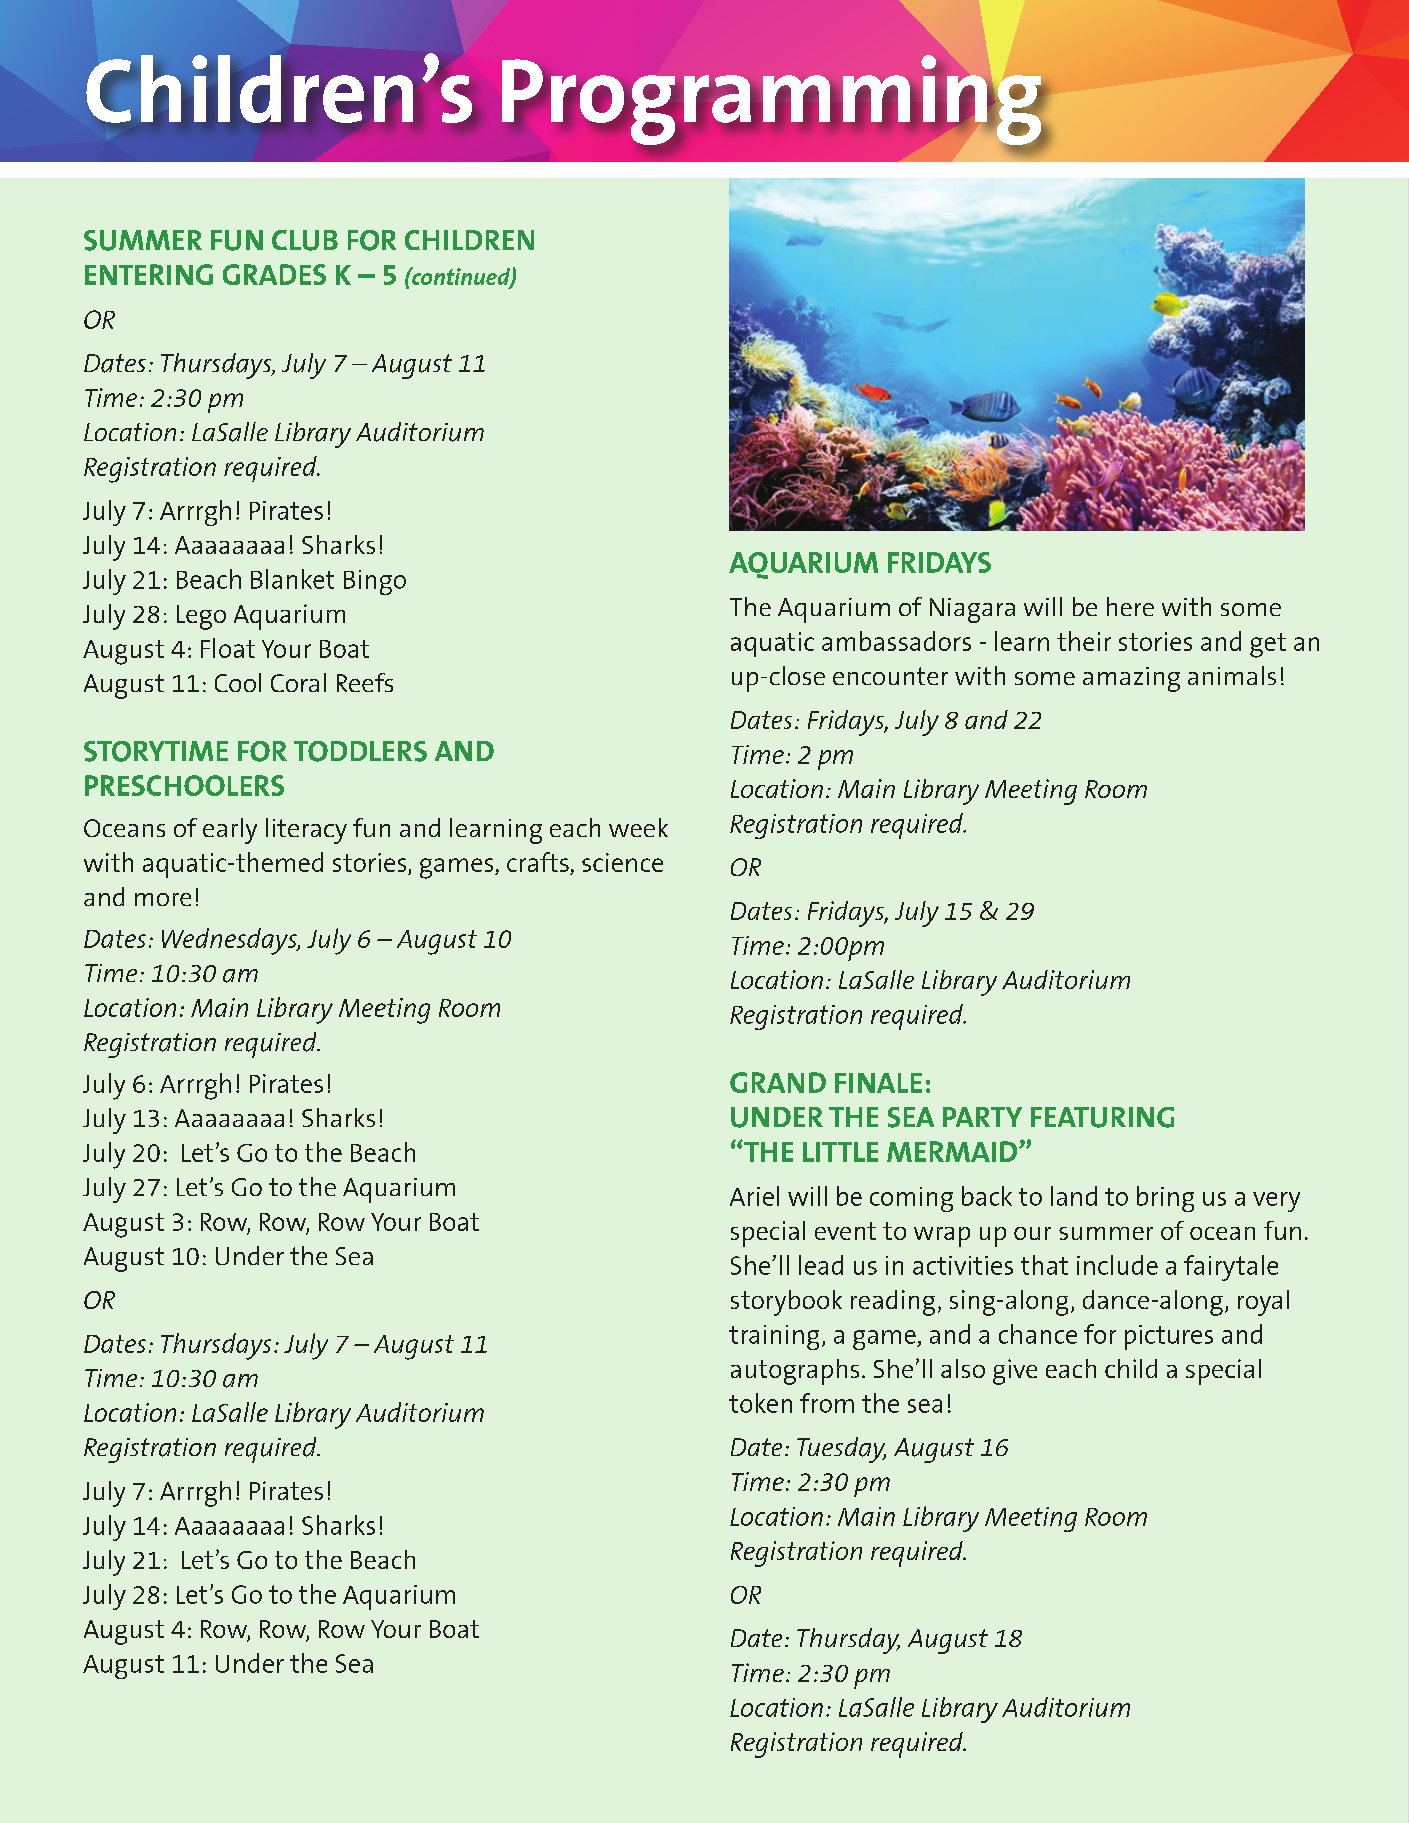 This document has width=1409, height=1823. What do you see at coordinates (1131, 679) in the document?
I see `amazing` at bounding box center [1131, 679].
